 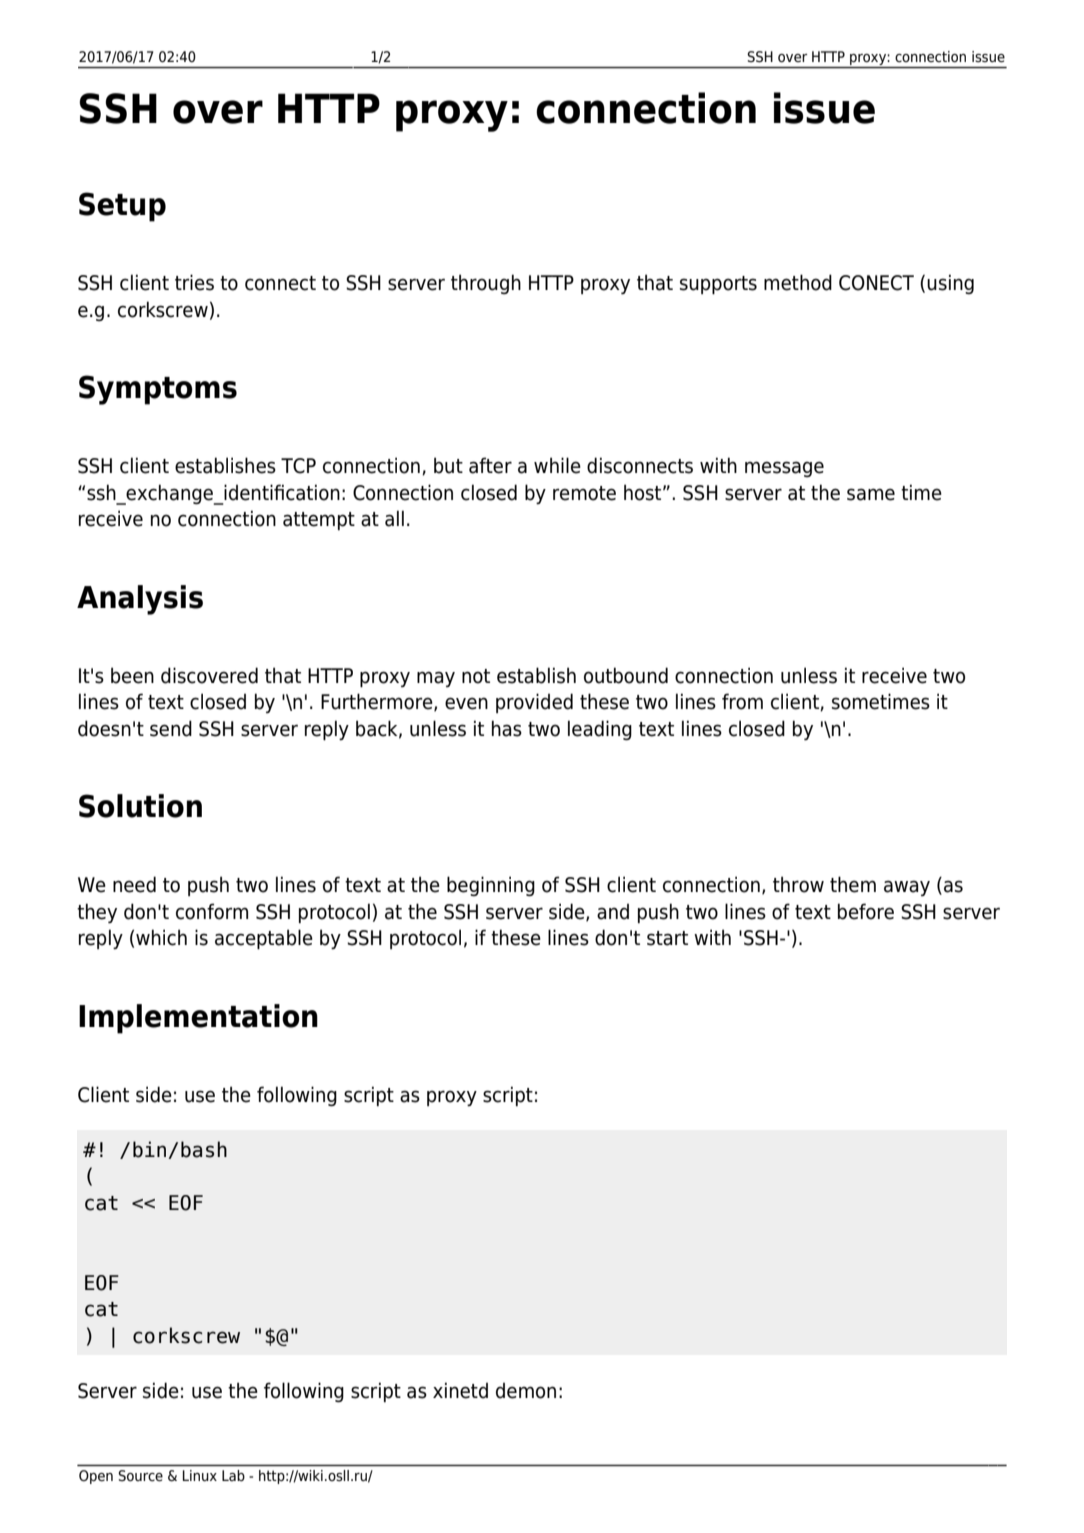 I want to click on demon, so click(x=526, y=1391).
